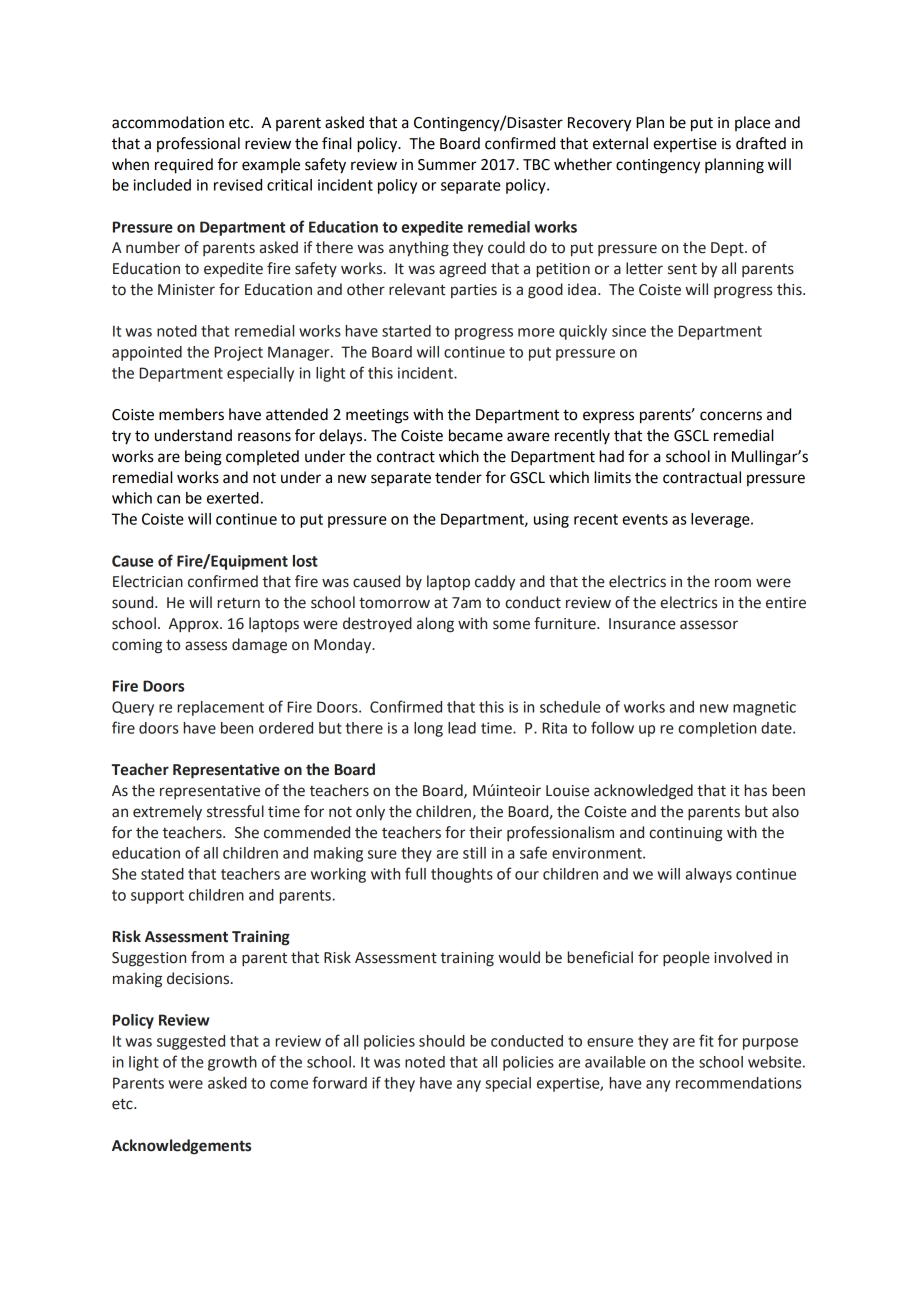 The width and height of the screenshot is (924, 1308). Describe the element at coordinates (133, 708) in the screenshot. I see `Query` at that location.
